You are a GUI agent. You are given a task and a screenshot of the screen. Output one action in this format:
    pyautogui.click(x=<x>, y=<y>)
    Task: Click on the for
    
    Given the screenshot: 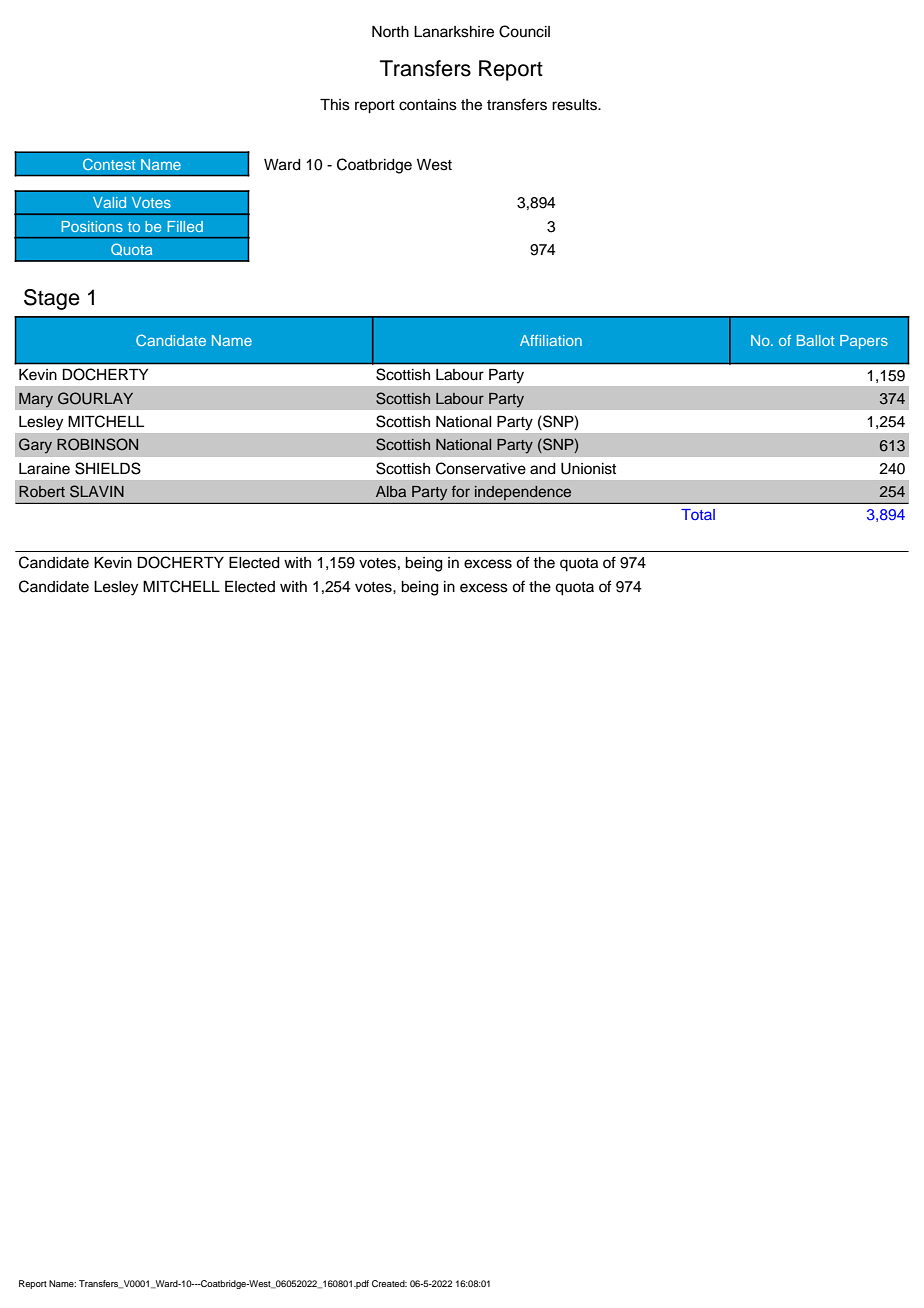 What is the action you would take?
    pyautogui.click(x=461, y=491)
